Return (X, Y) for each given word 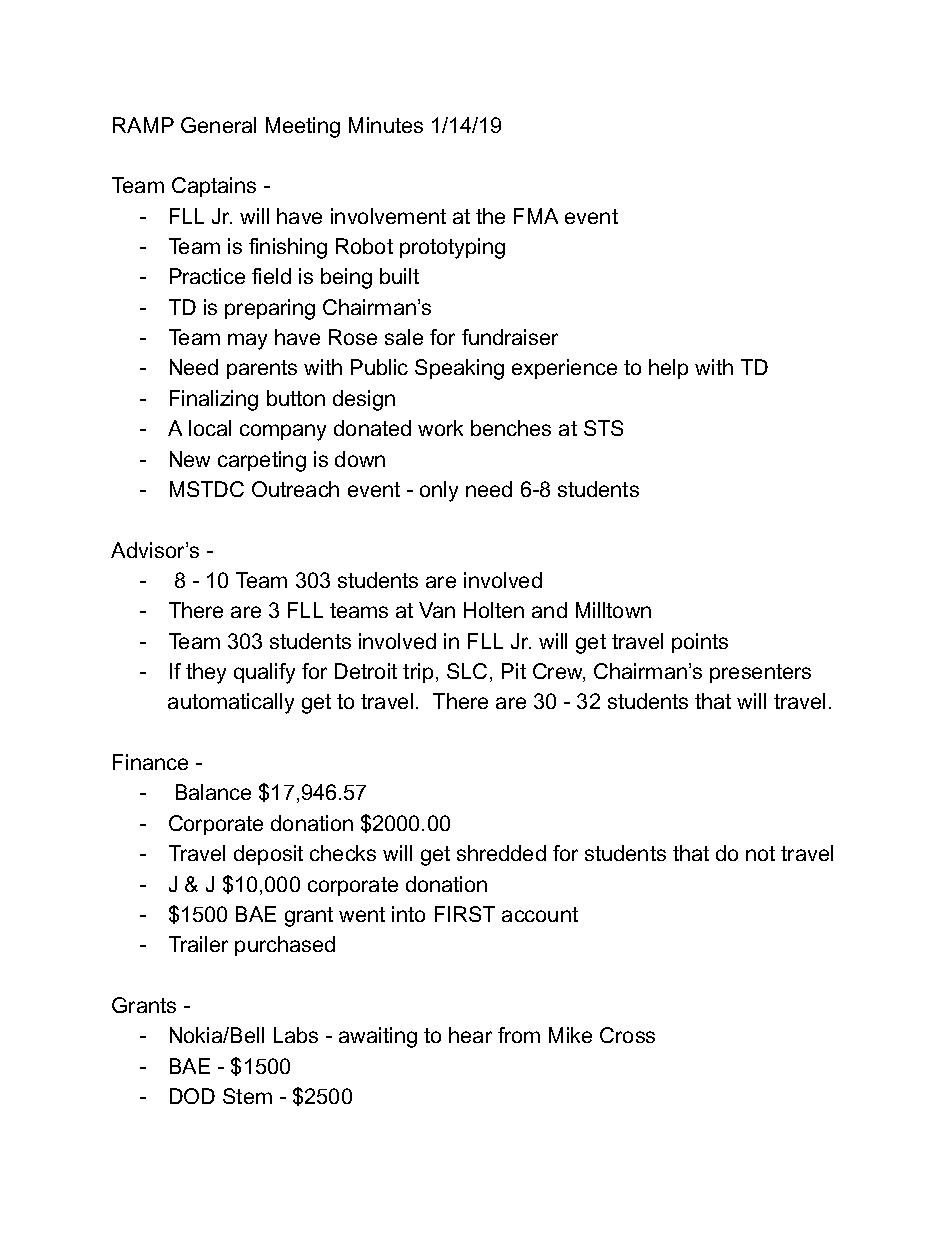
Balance (213, 792)
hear (470, 1035)
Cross (627, 1035)
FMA (536, 216)
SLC (467, 671)
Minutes (386, 125)
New (190, 459)
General (218, 125)
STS (603, 428)
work (440, 428)
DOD (192, 1096)
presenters (760, 673)
